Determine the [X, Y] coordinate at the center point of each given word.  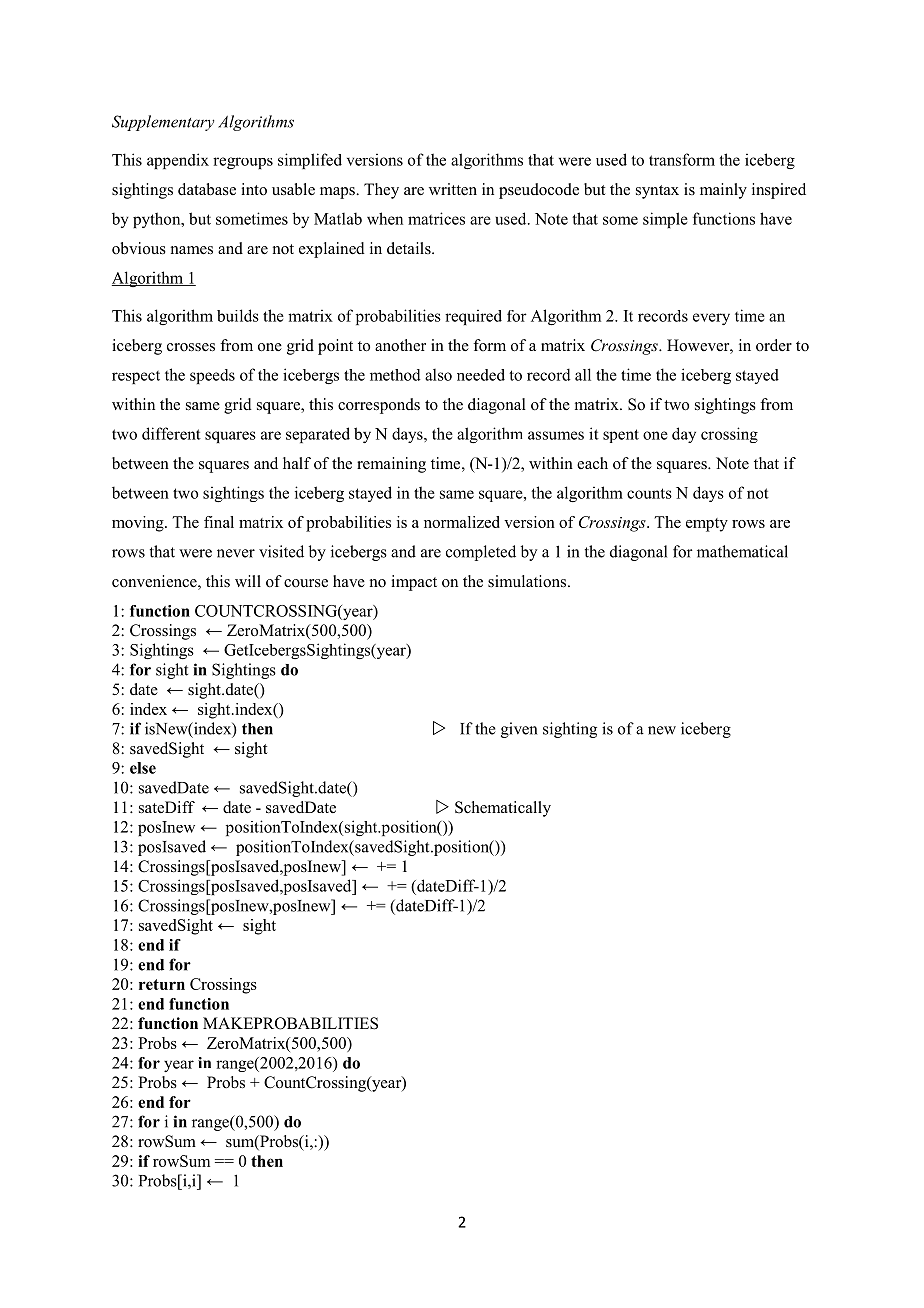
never [236, 553]
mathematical [742, 551]
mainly [723, 191]
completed [481, 553]
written [453, 189]
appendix [178, 161]
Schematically [503, 809]
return [162, 984]
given [519, 730]
